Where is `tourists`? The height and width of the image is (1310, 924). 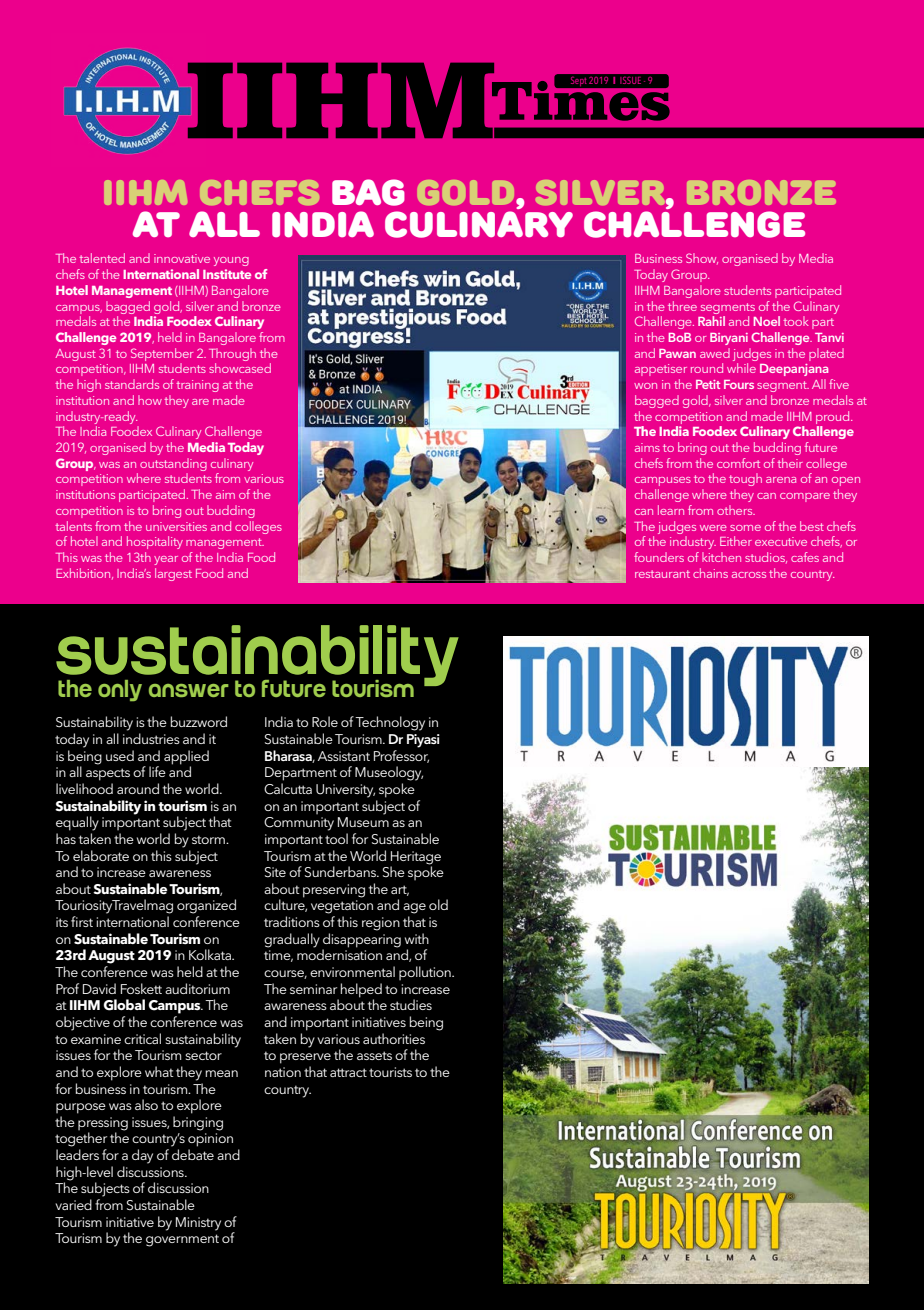
tourists is located at coordinates (390, 1072).
